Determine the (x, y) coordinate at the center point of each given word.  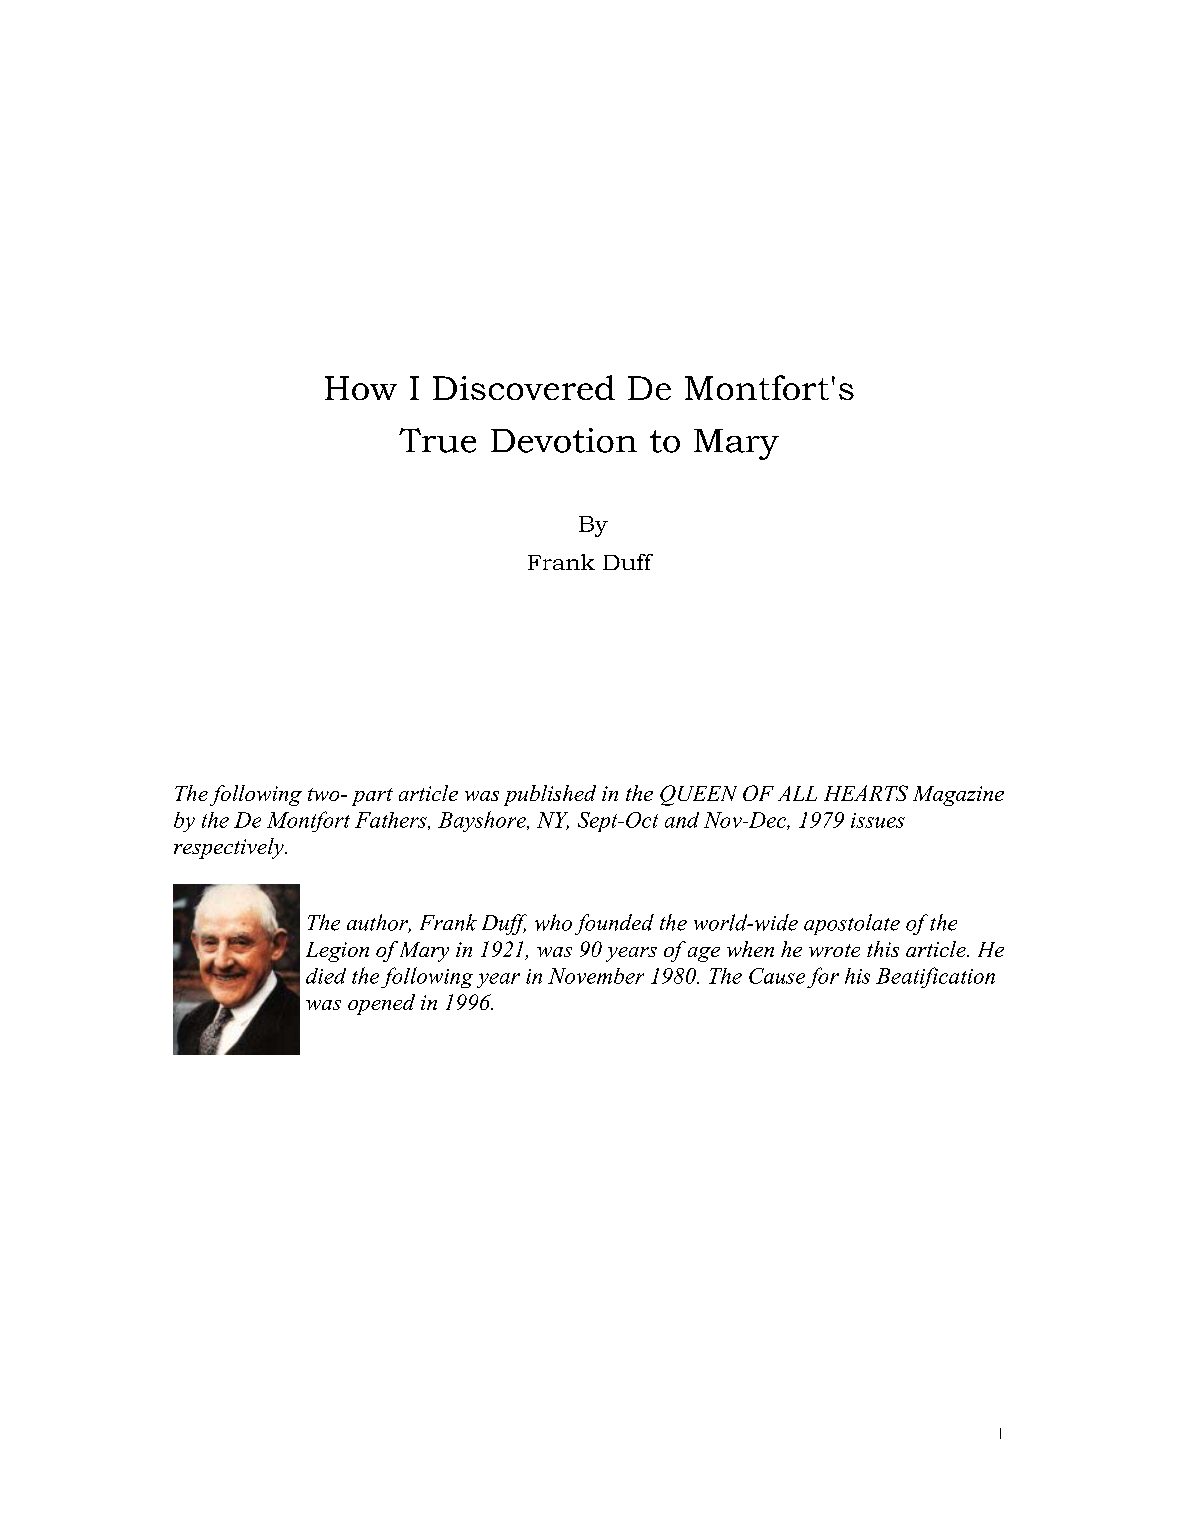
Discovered (524, 387)
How (361, 388)
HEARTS (866, 793)
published (550, 795)
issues (878, 820)
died (326, 976)
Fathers (392, 821)
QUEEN (698, 795)
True (437, 440)
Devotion (564, 440)
